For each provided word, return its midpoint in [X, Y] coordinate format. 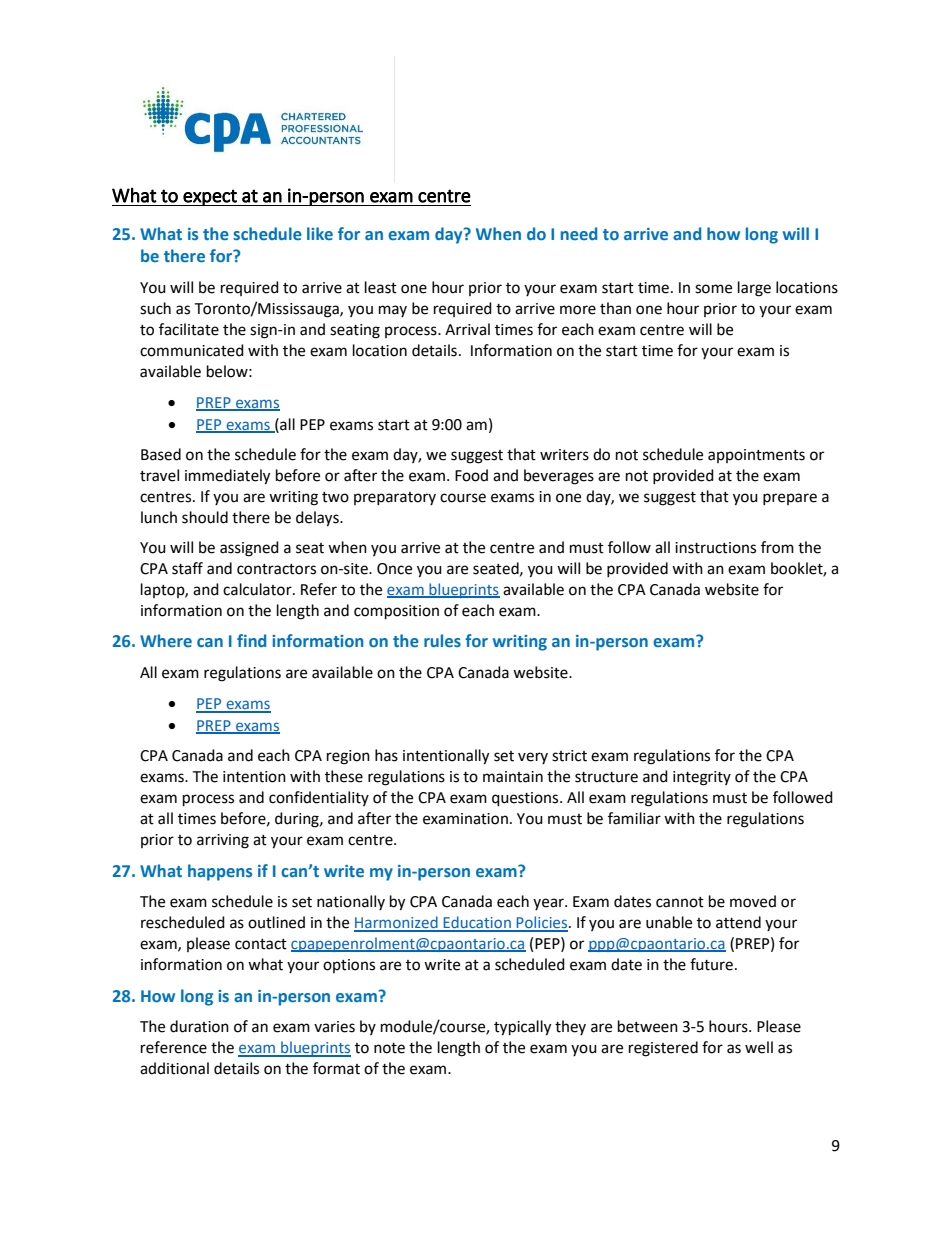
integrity [702, 778]
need [579, 233]
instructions [715, 548]
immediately [227, 477]
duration [199, 1026]
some [713, 289]
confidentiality [319, 798]
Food [471, 475]
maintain [513, 777]
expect [210, 197]
